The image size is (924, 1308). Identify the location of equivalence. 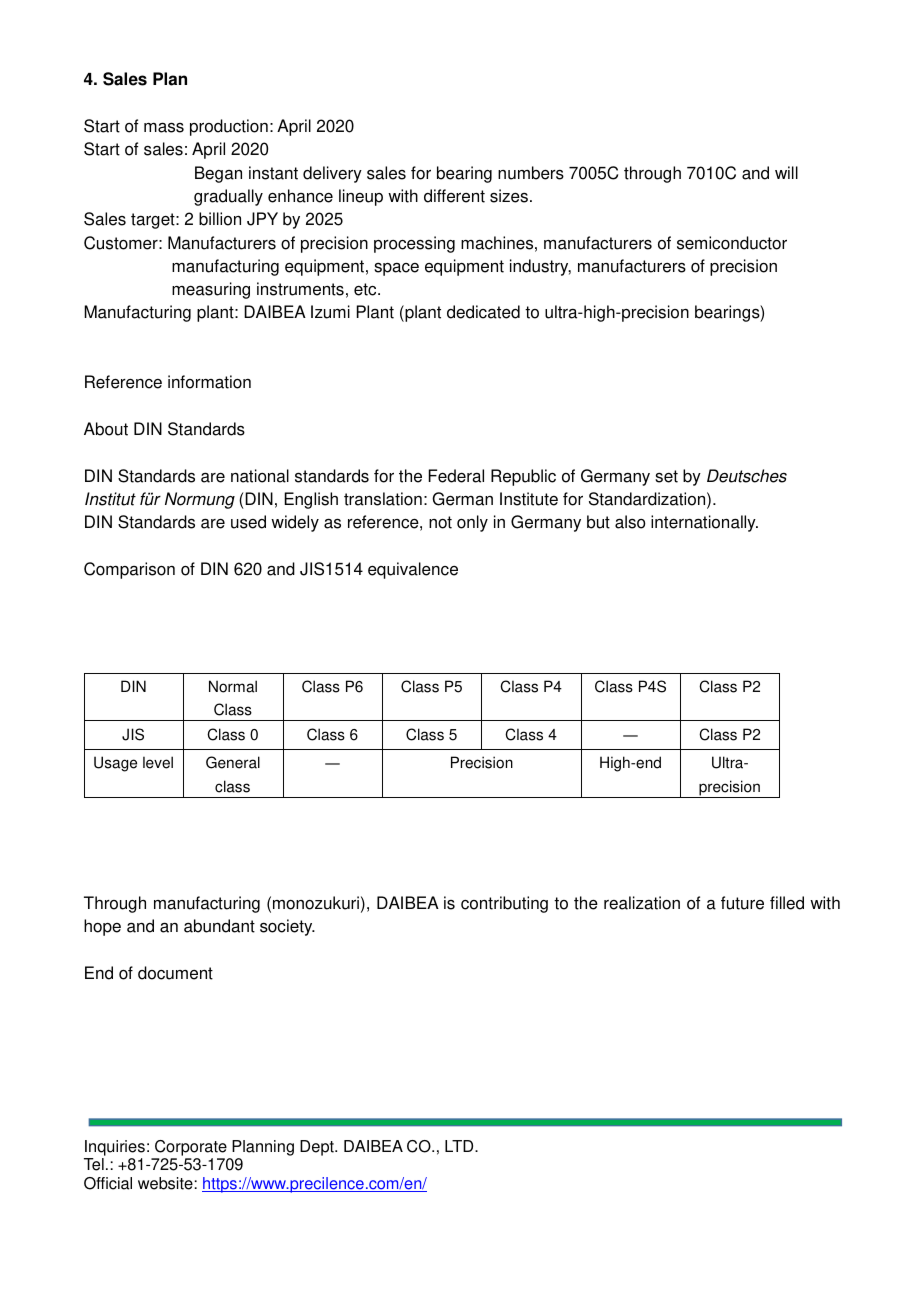
(413, 570).
